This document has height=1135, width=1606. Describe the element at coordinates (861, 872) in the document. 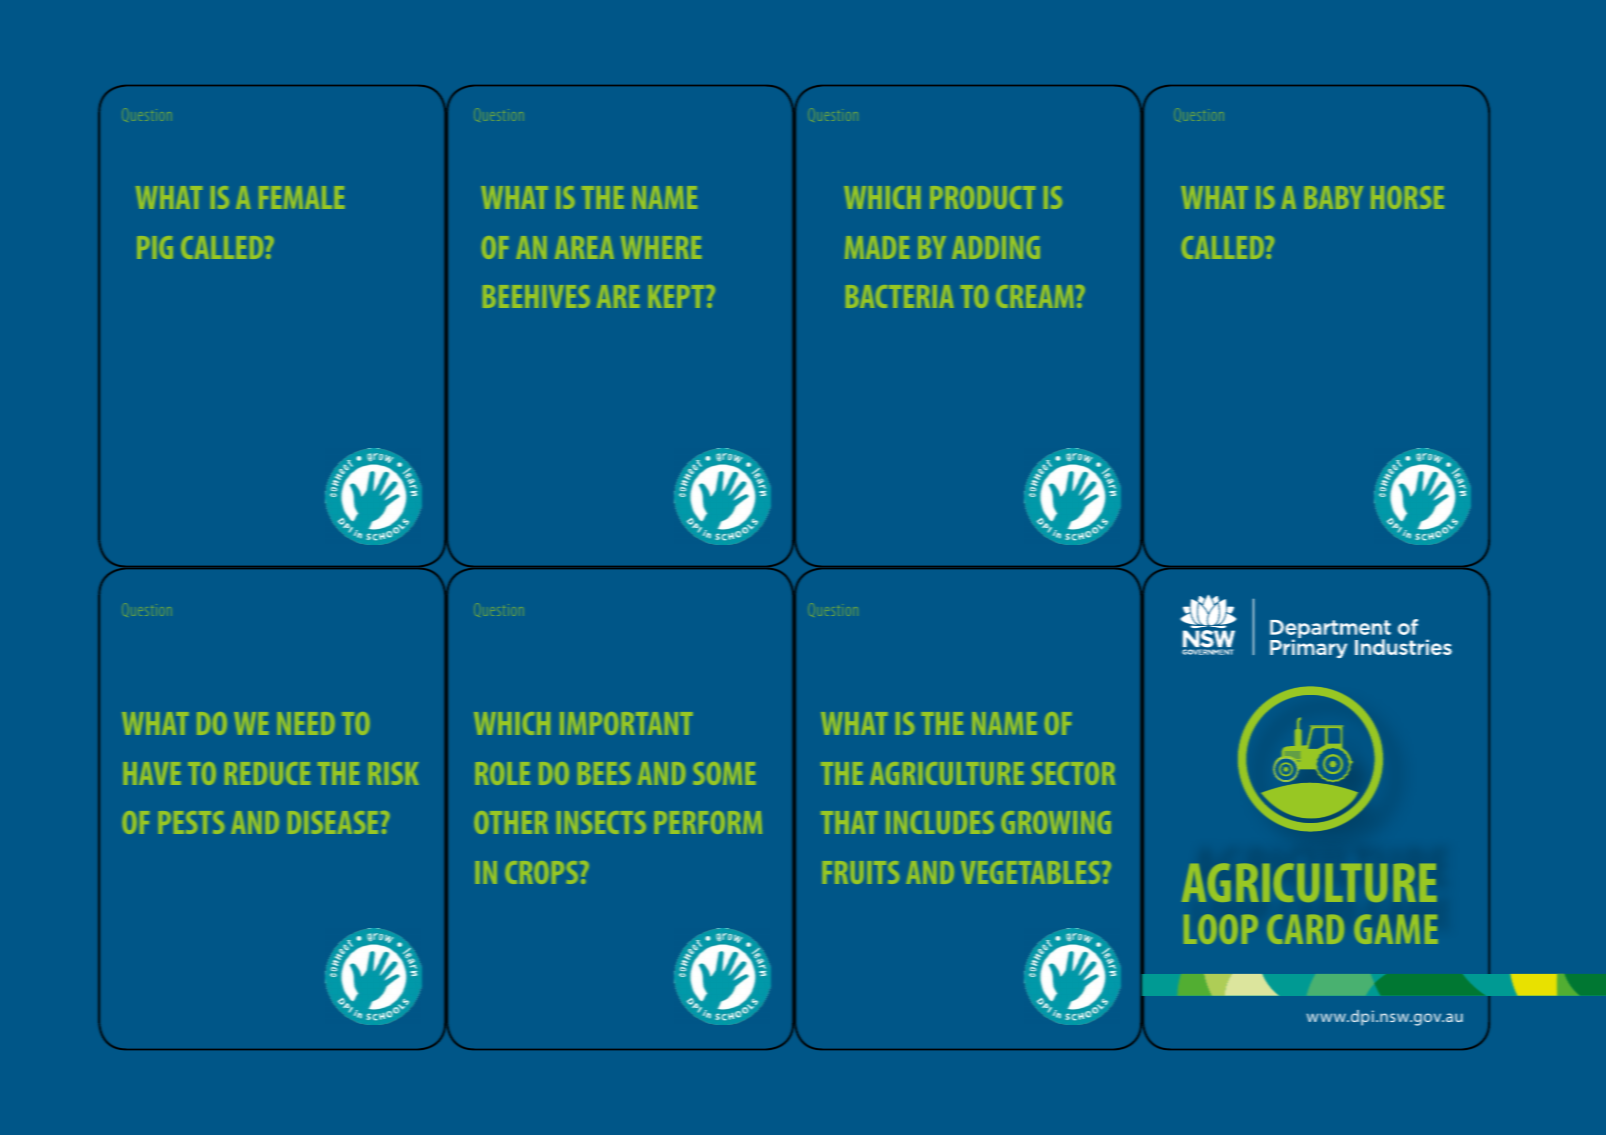

I see `FRUITS` at that location.
